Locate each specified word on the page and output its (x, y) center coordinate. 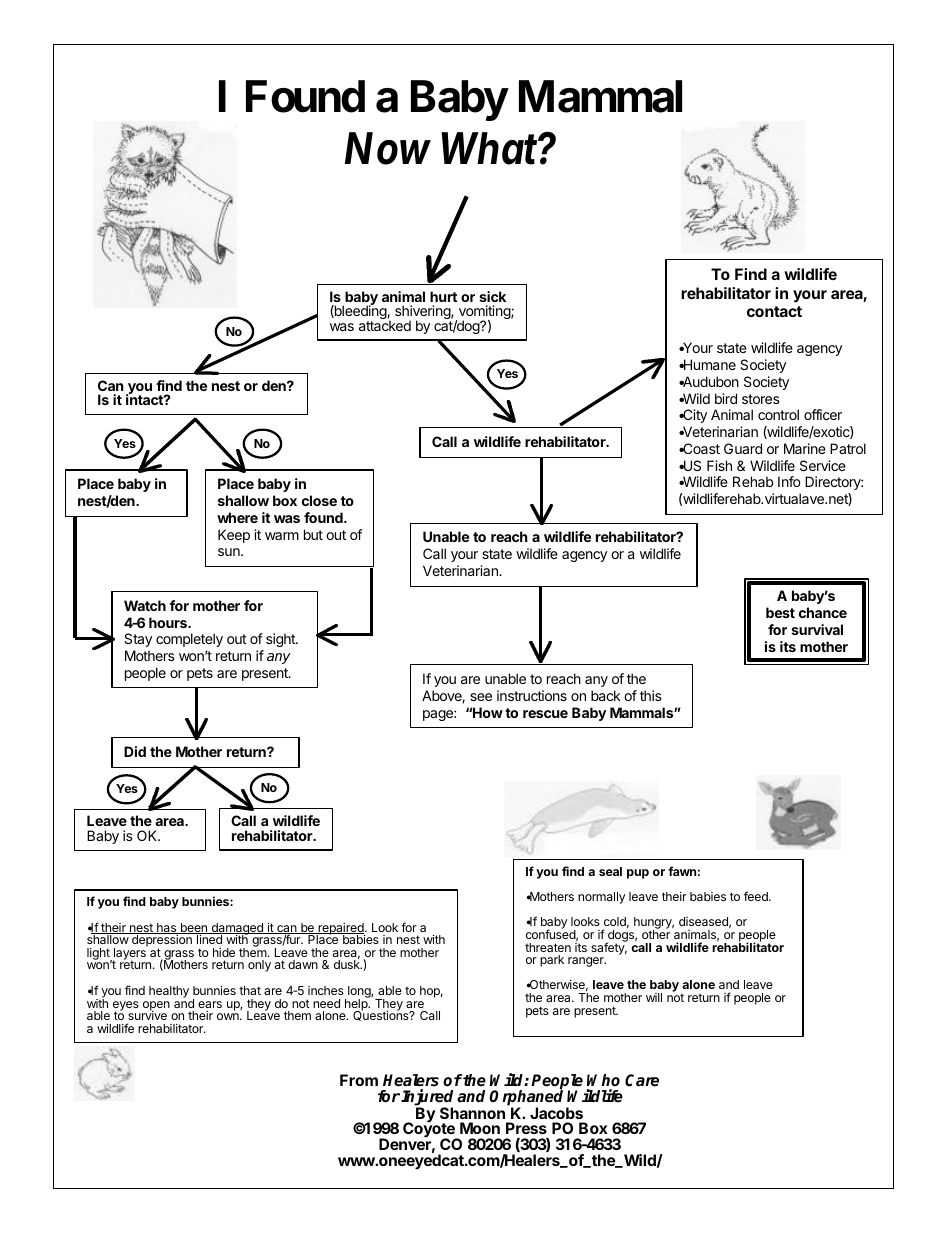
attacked (385, 324)
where (237, 517)
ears (210, 1004)
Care (642, 1080)
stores (761, 399)
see (481, 697)
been (193, 928)
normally (601, 898)
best (780, 612)
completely (189, 640)
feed (757, 896)
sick (492, 296)
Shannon (472, 1113)
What (489, 148)
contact (774, 311)
